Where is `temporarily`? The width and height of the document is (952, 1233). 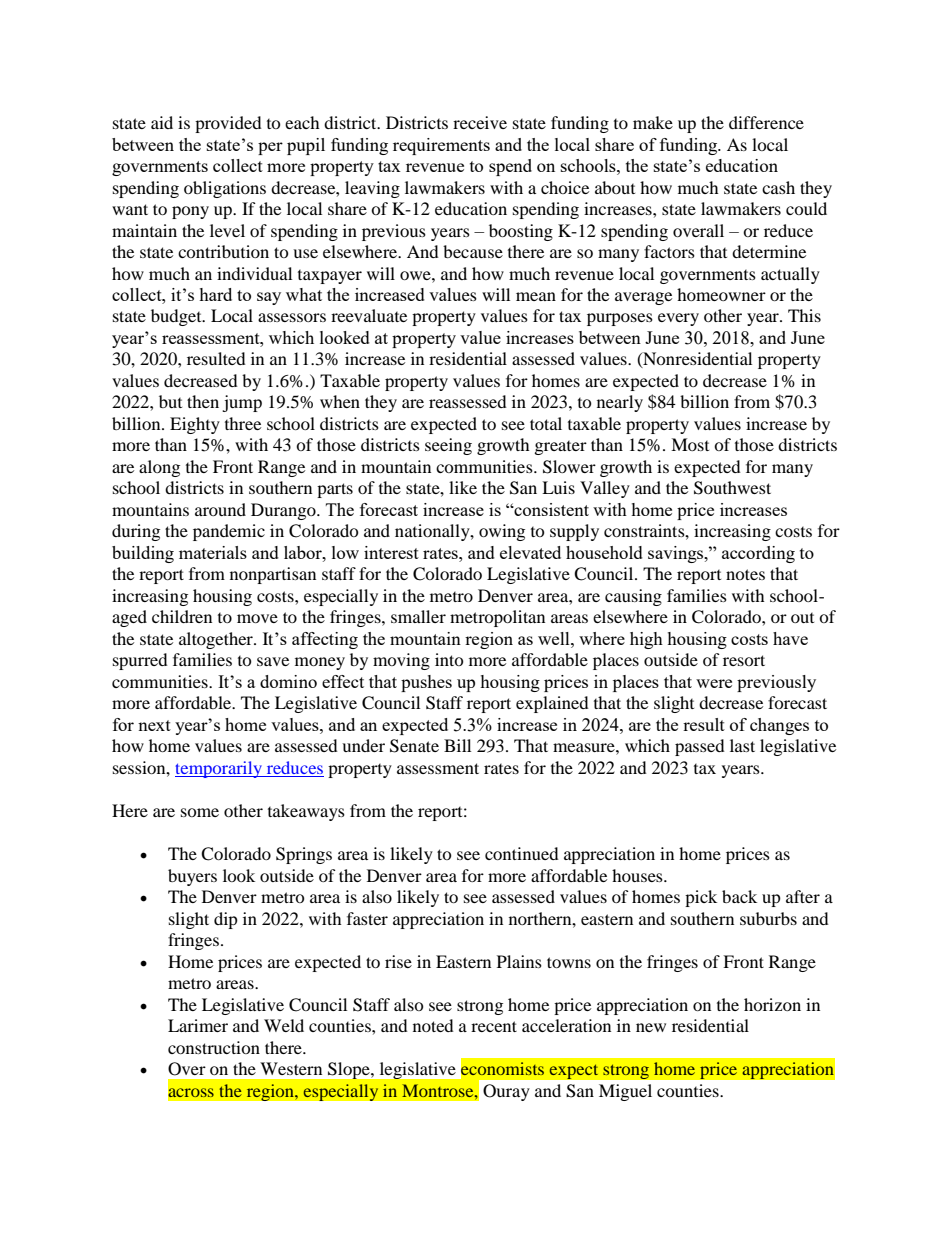
temporarily is located at coordinates (219, 769).
